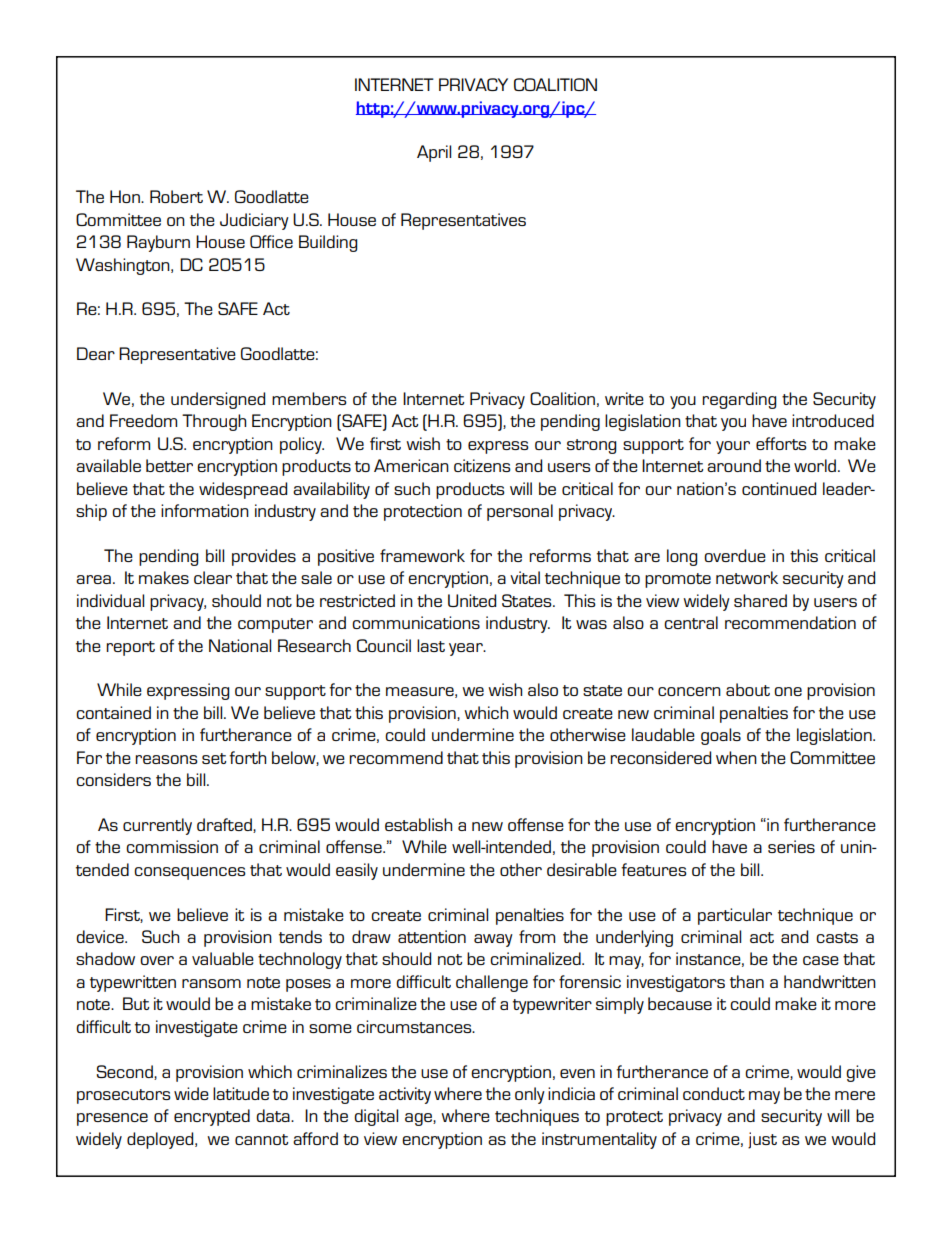  What do you see at coordinates (212, 1117) in the screenshot?
I see `encrypted` at bounding box center [212, 1117].
